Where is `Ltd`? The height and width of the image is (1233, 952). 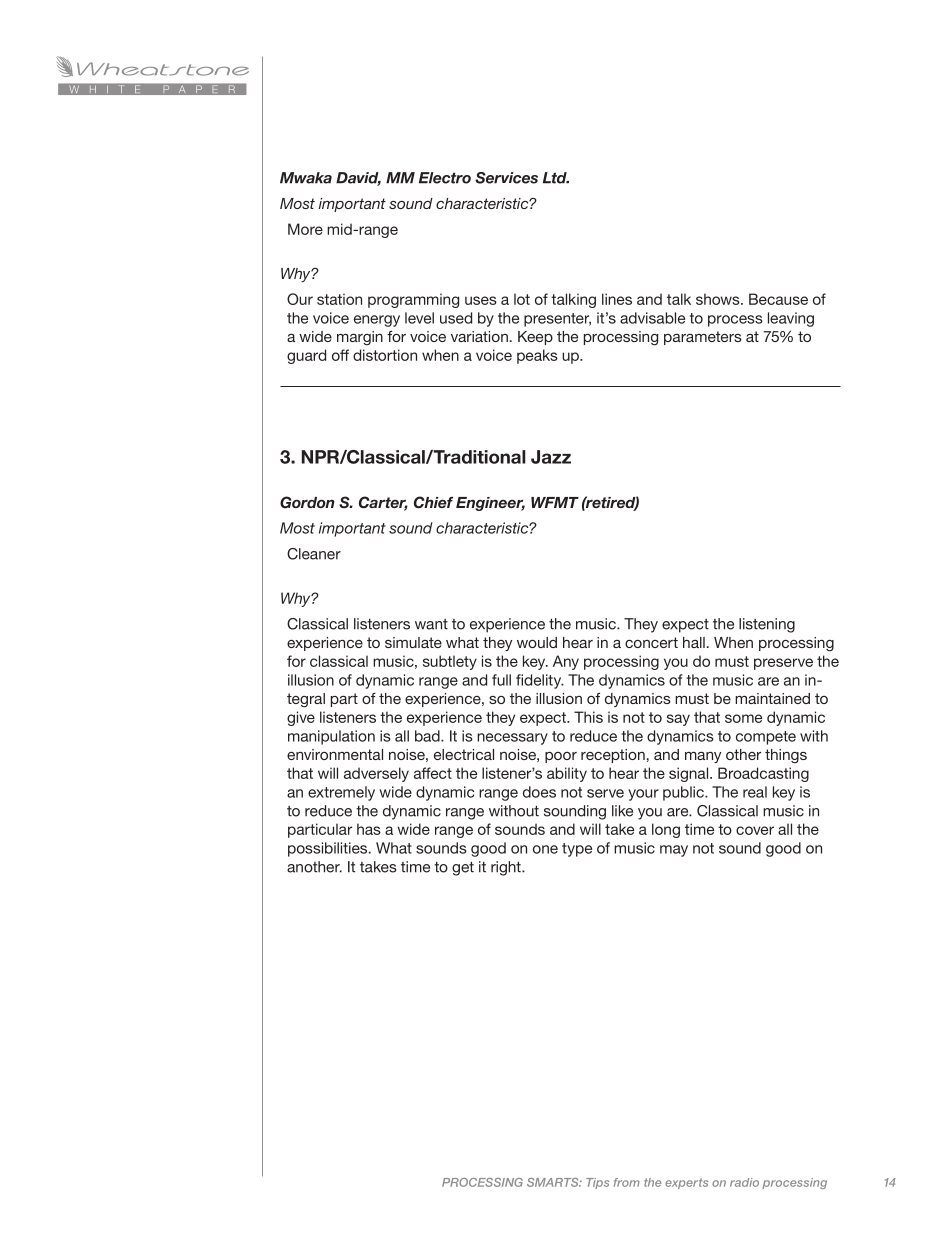
Ltd is located at coordinates (556, 178).
